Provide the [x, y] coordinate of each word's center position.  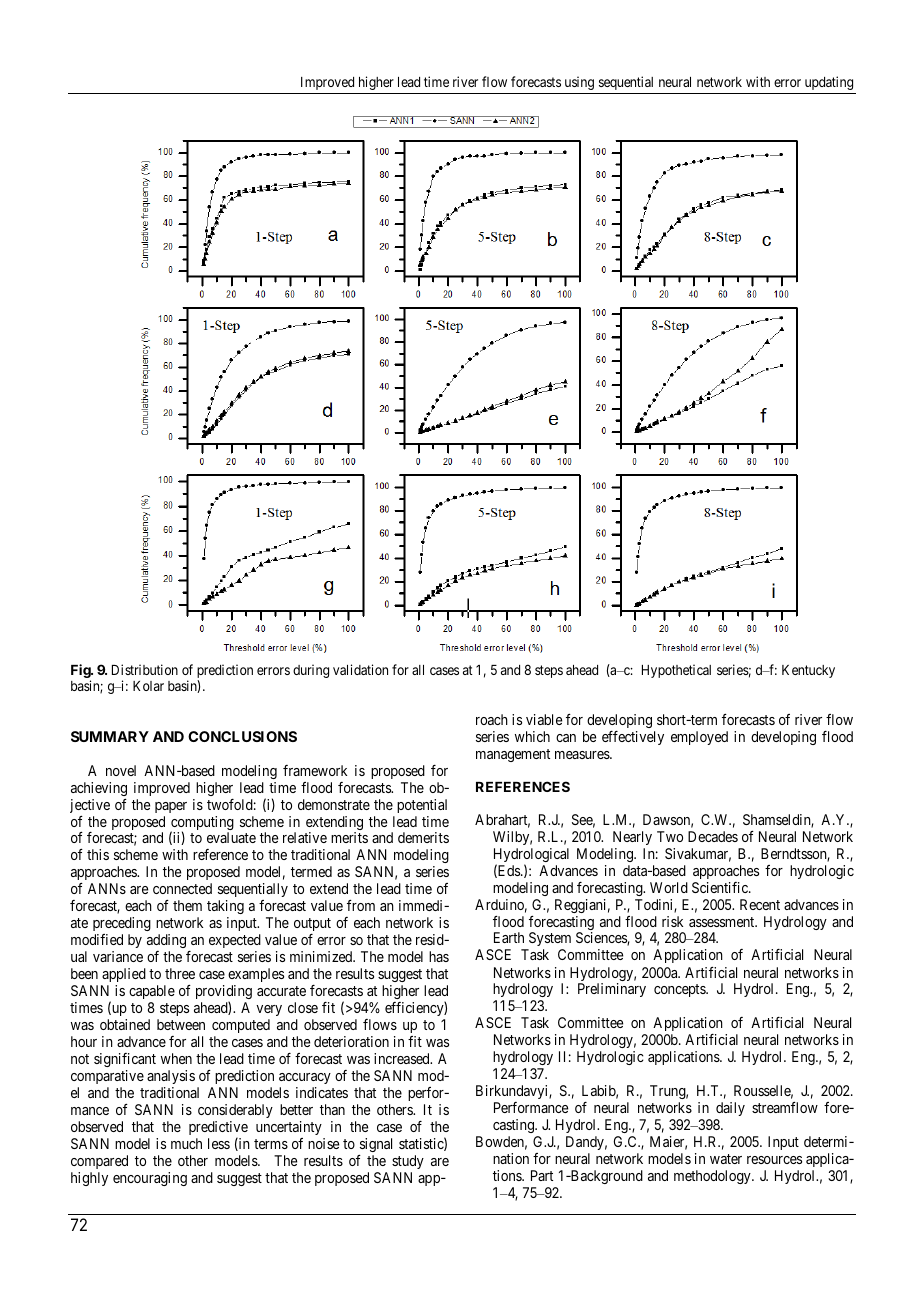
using [579, 83]
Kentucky [808, 671]
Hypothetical [676, 671]
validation [360, 669]
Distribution [145, 669]
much [186, 1143]
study [408, 1162]
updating [829, 83]
